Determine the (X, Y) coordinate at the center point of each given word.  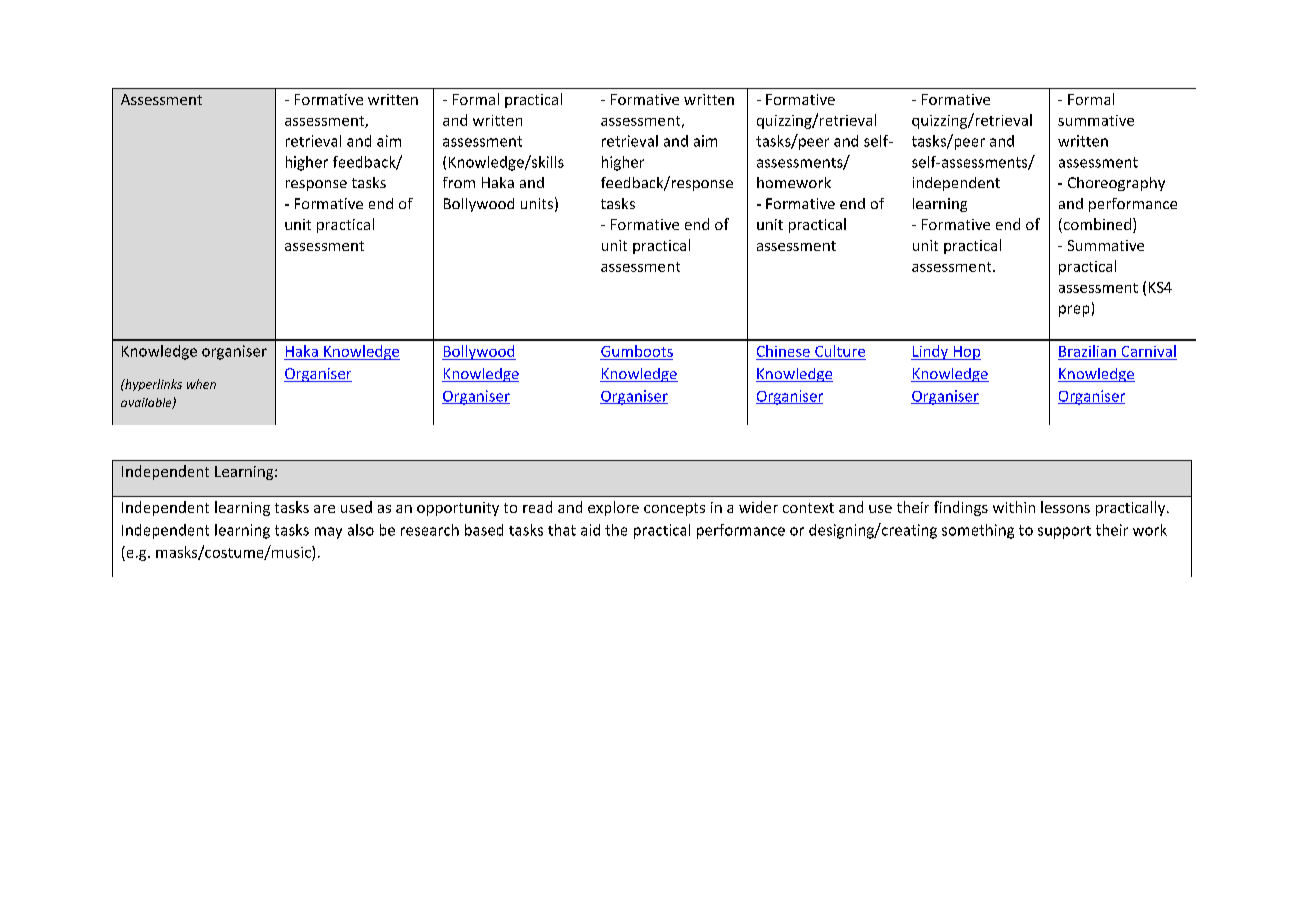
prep (1074, 311)
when (201, 384)
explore (613, 508)
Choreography (1116, 184)
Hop (966, 353)
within (1014, 507)
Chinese (783, 351)
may (328, 533)
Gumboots (637, 351)
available (147, 403)
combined (1097, 225)
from (459, 182)
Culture (840, 351)
